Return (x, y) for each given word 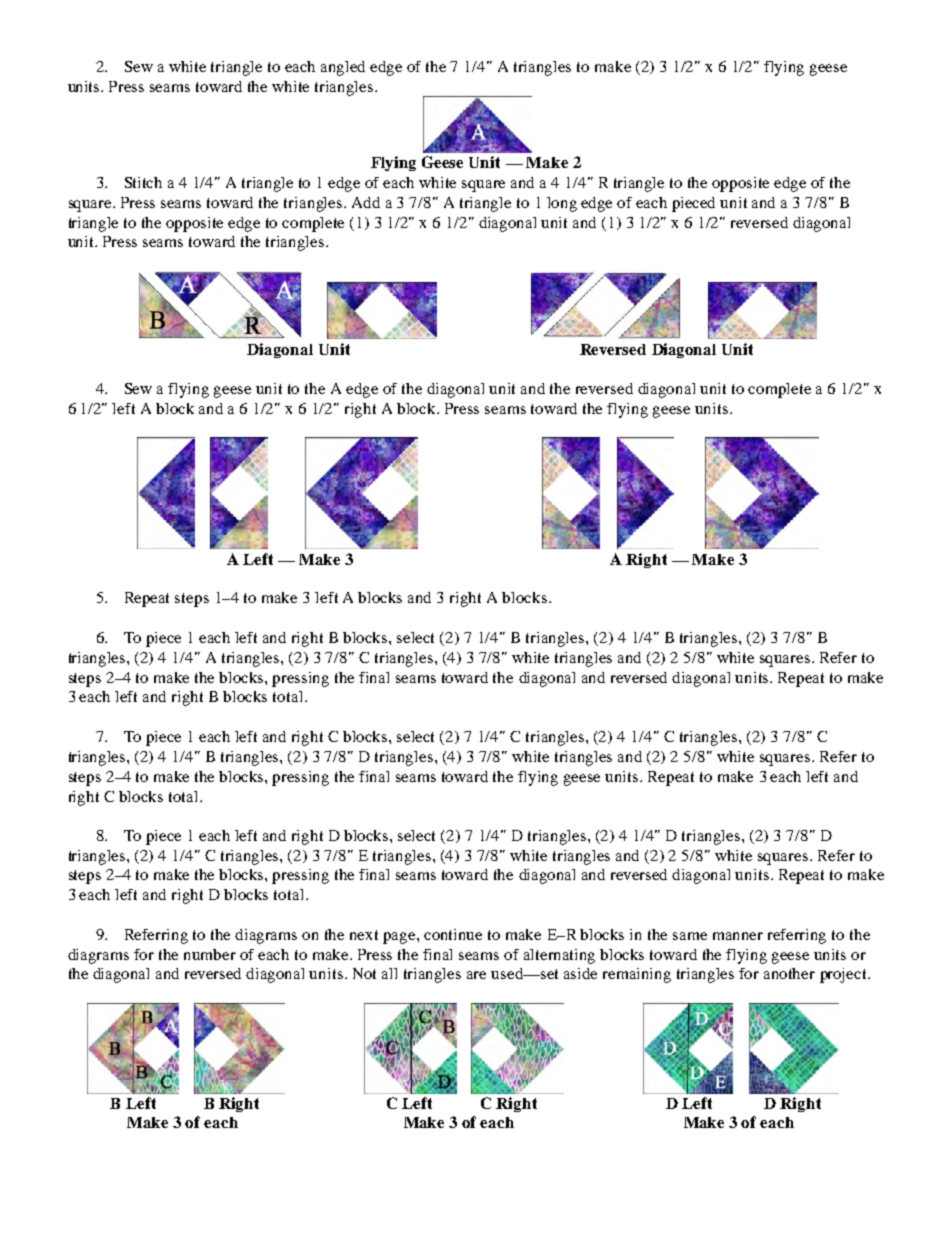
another (789, 973)
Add (366, 202)
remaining (637, 975)
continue (453, 934)
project (845, 975)
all (389, 973)
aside (580, 973)
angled (343, 68)
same (690, 936)
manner (738, 936)
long (562, 204)
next (364, 935)
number (210, 954)
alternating (559, 956)
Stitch (143, 182)
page (400, 938)
